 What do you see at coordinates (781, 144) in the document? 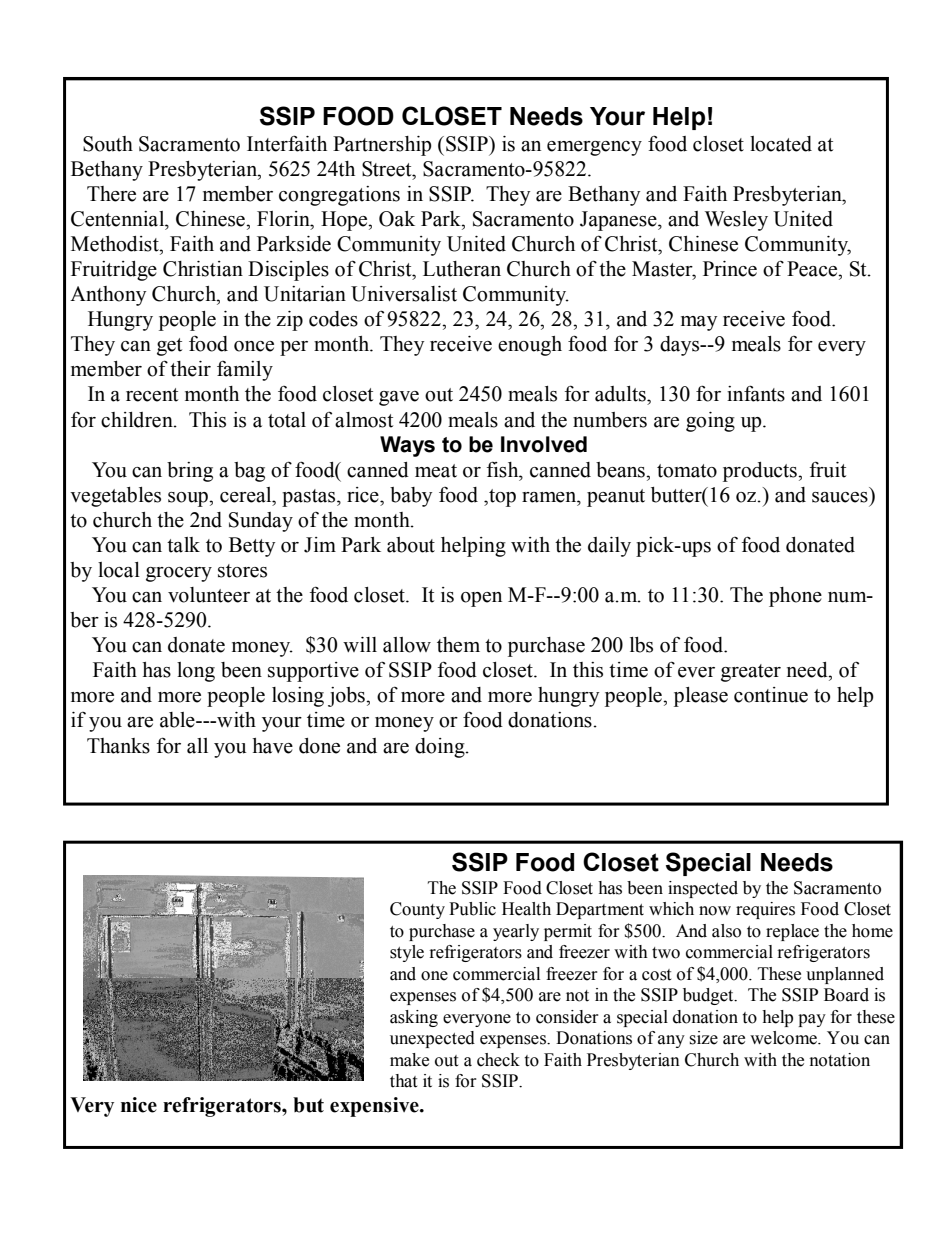
I see `located` at bounding box center [781, 144].
